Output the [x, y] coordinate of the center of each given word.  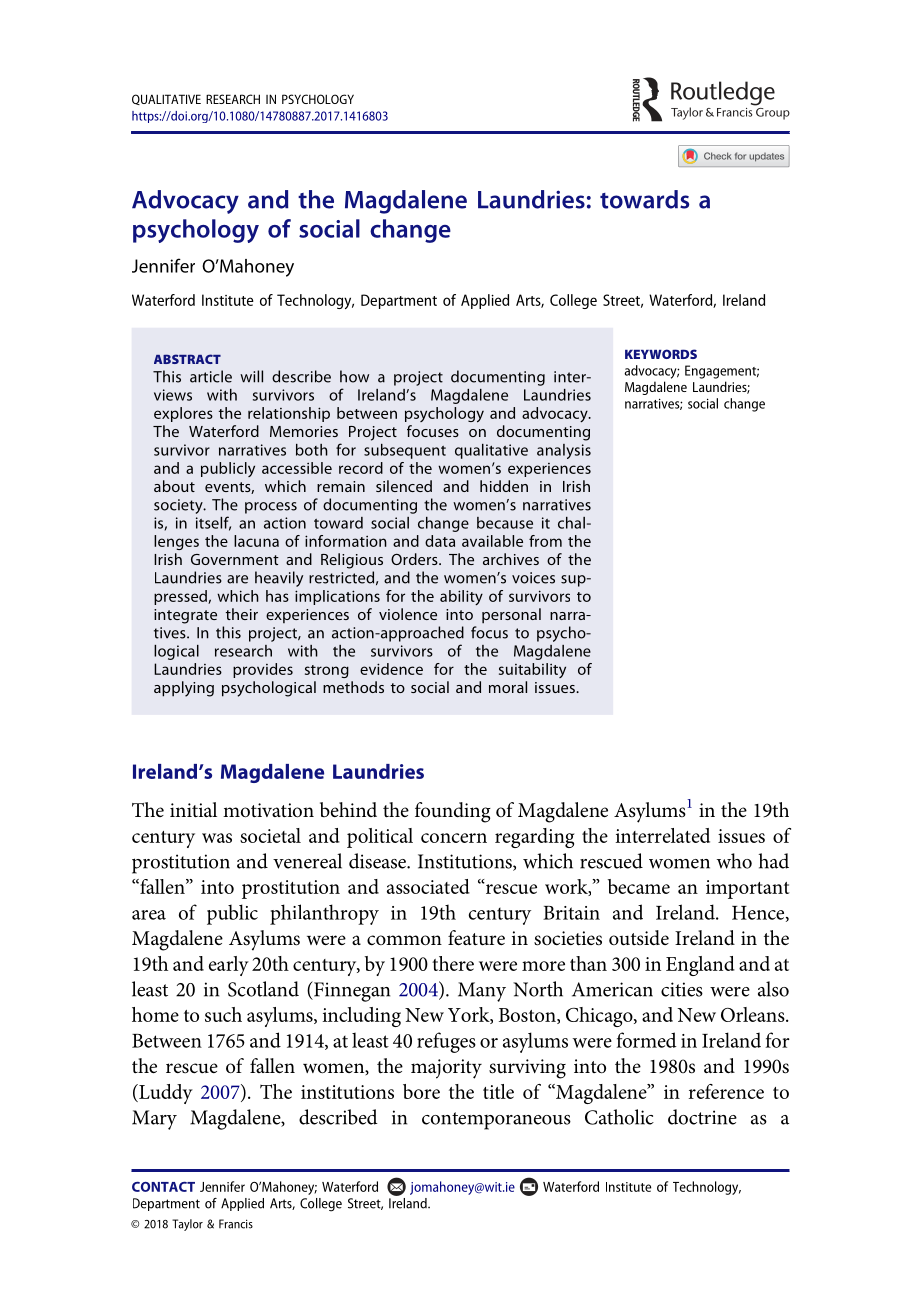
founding [453, 812]
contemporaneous [496, 1121]
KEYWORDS [661, 354]
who [734, 861]
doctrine [702, 1117]
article [211, 376]
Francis [236, 1224]
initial [193, 810]
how [354, 376]
